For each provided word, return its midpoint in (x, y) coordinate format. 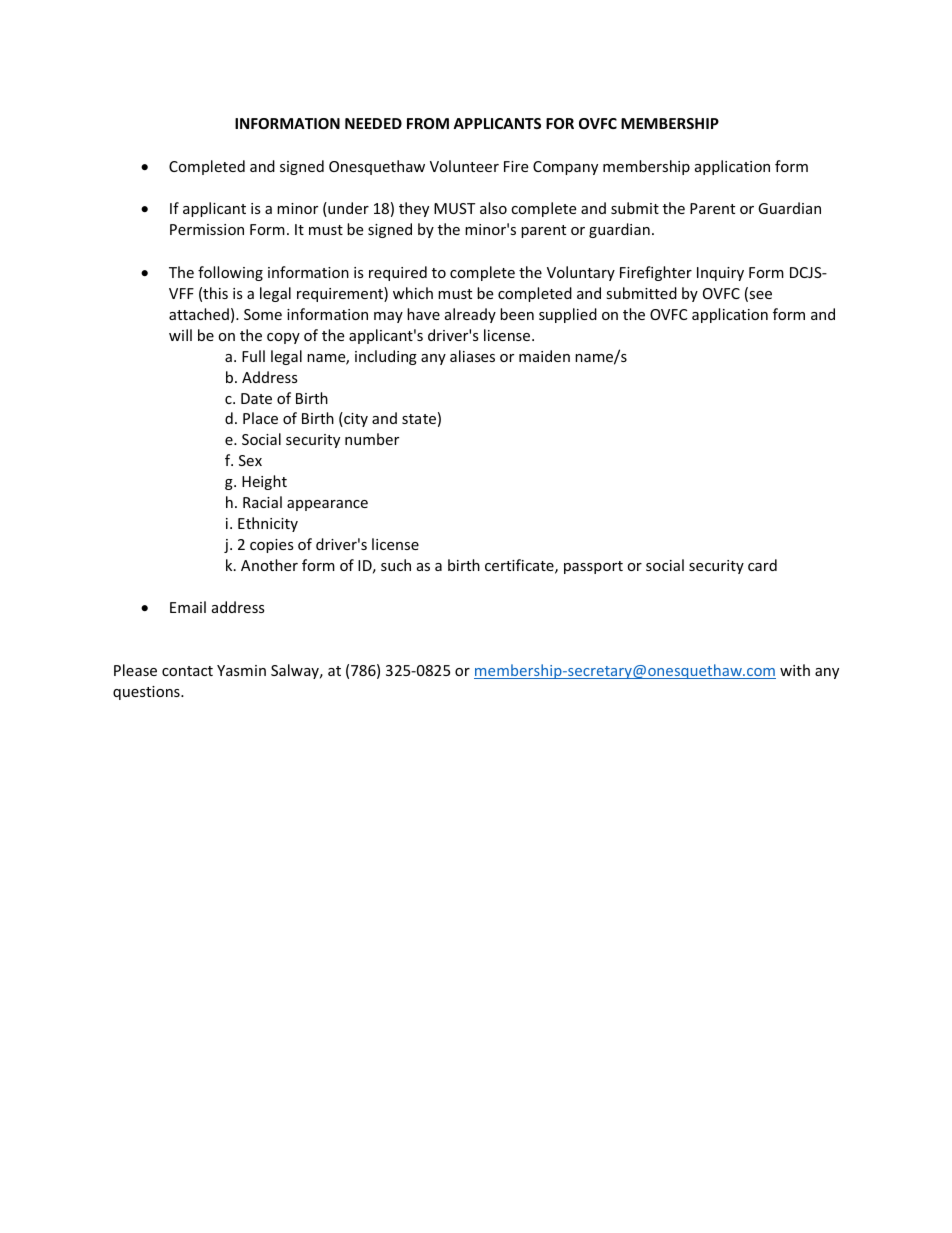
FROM (428, 123)
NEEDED (373, 123)
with (795, 670)
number (372, 439)
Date (256, 398)
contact (187, 671)
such (396, 565)
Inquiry (720, 274)
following (230, 273)
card (762, 565)
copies (272, 546)
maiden (544, 356)
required (398, 273)
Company (565, 168)
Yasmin (241, 670)
